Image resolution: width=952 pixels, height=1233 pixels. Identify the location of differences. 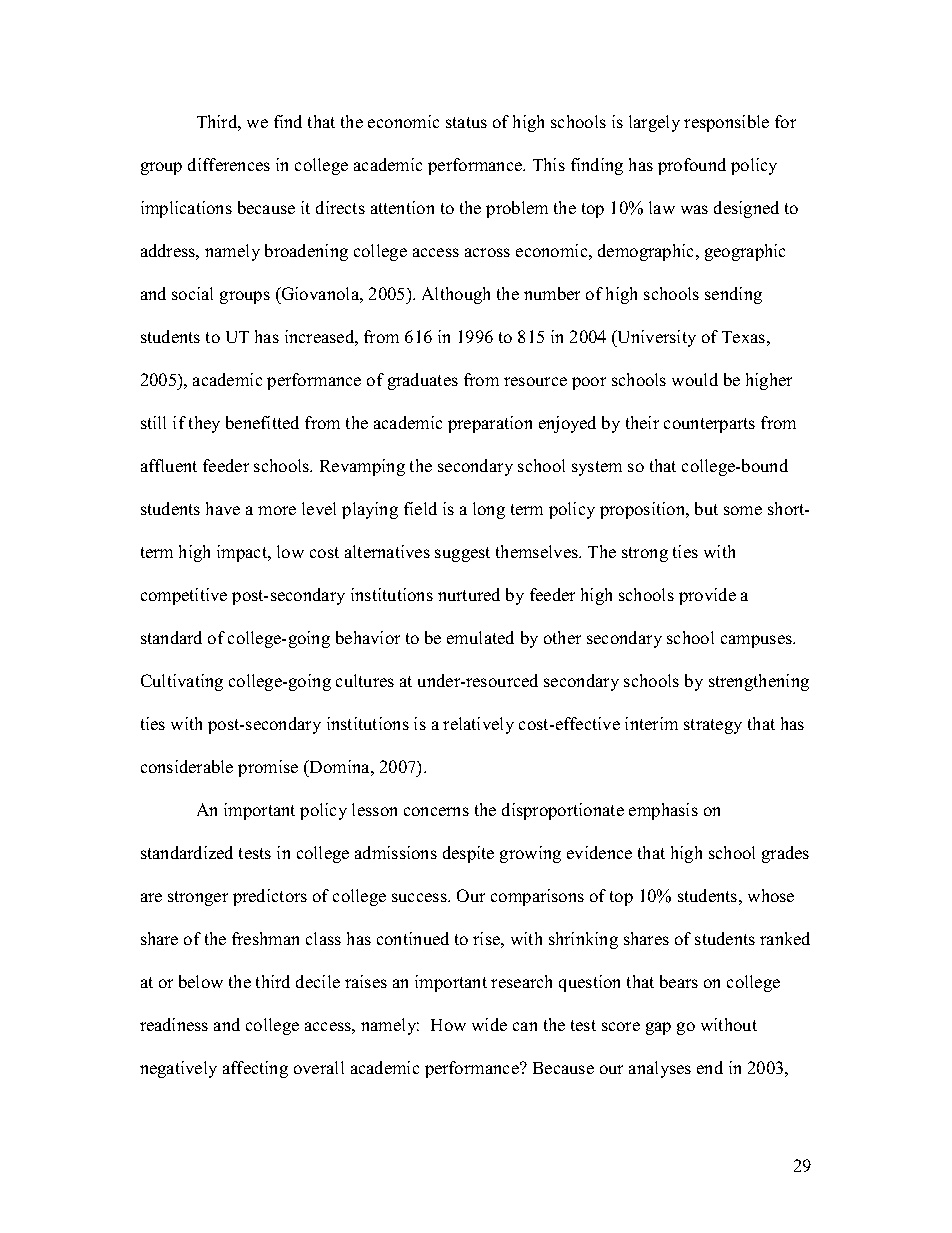
(229, 164).
